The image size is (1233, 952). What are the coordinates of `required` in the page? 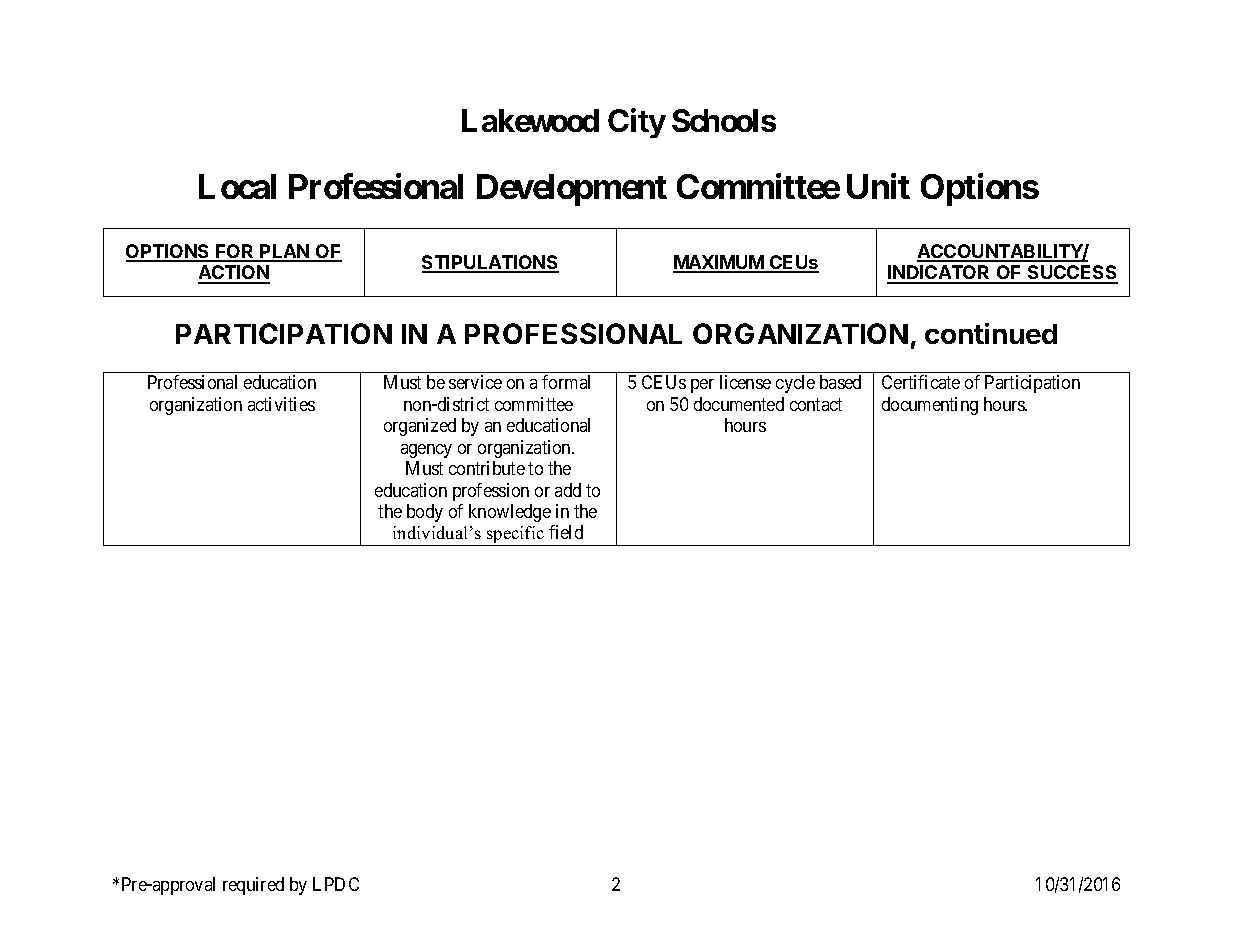 It's located at (253, 886).
